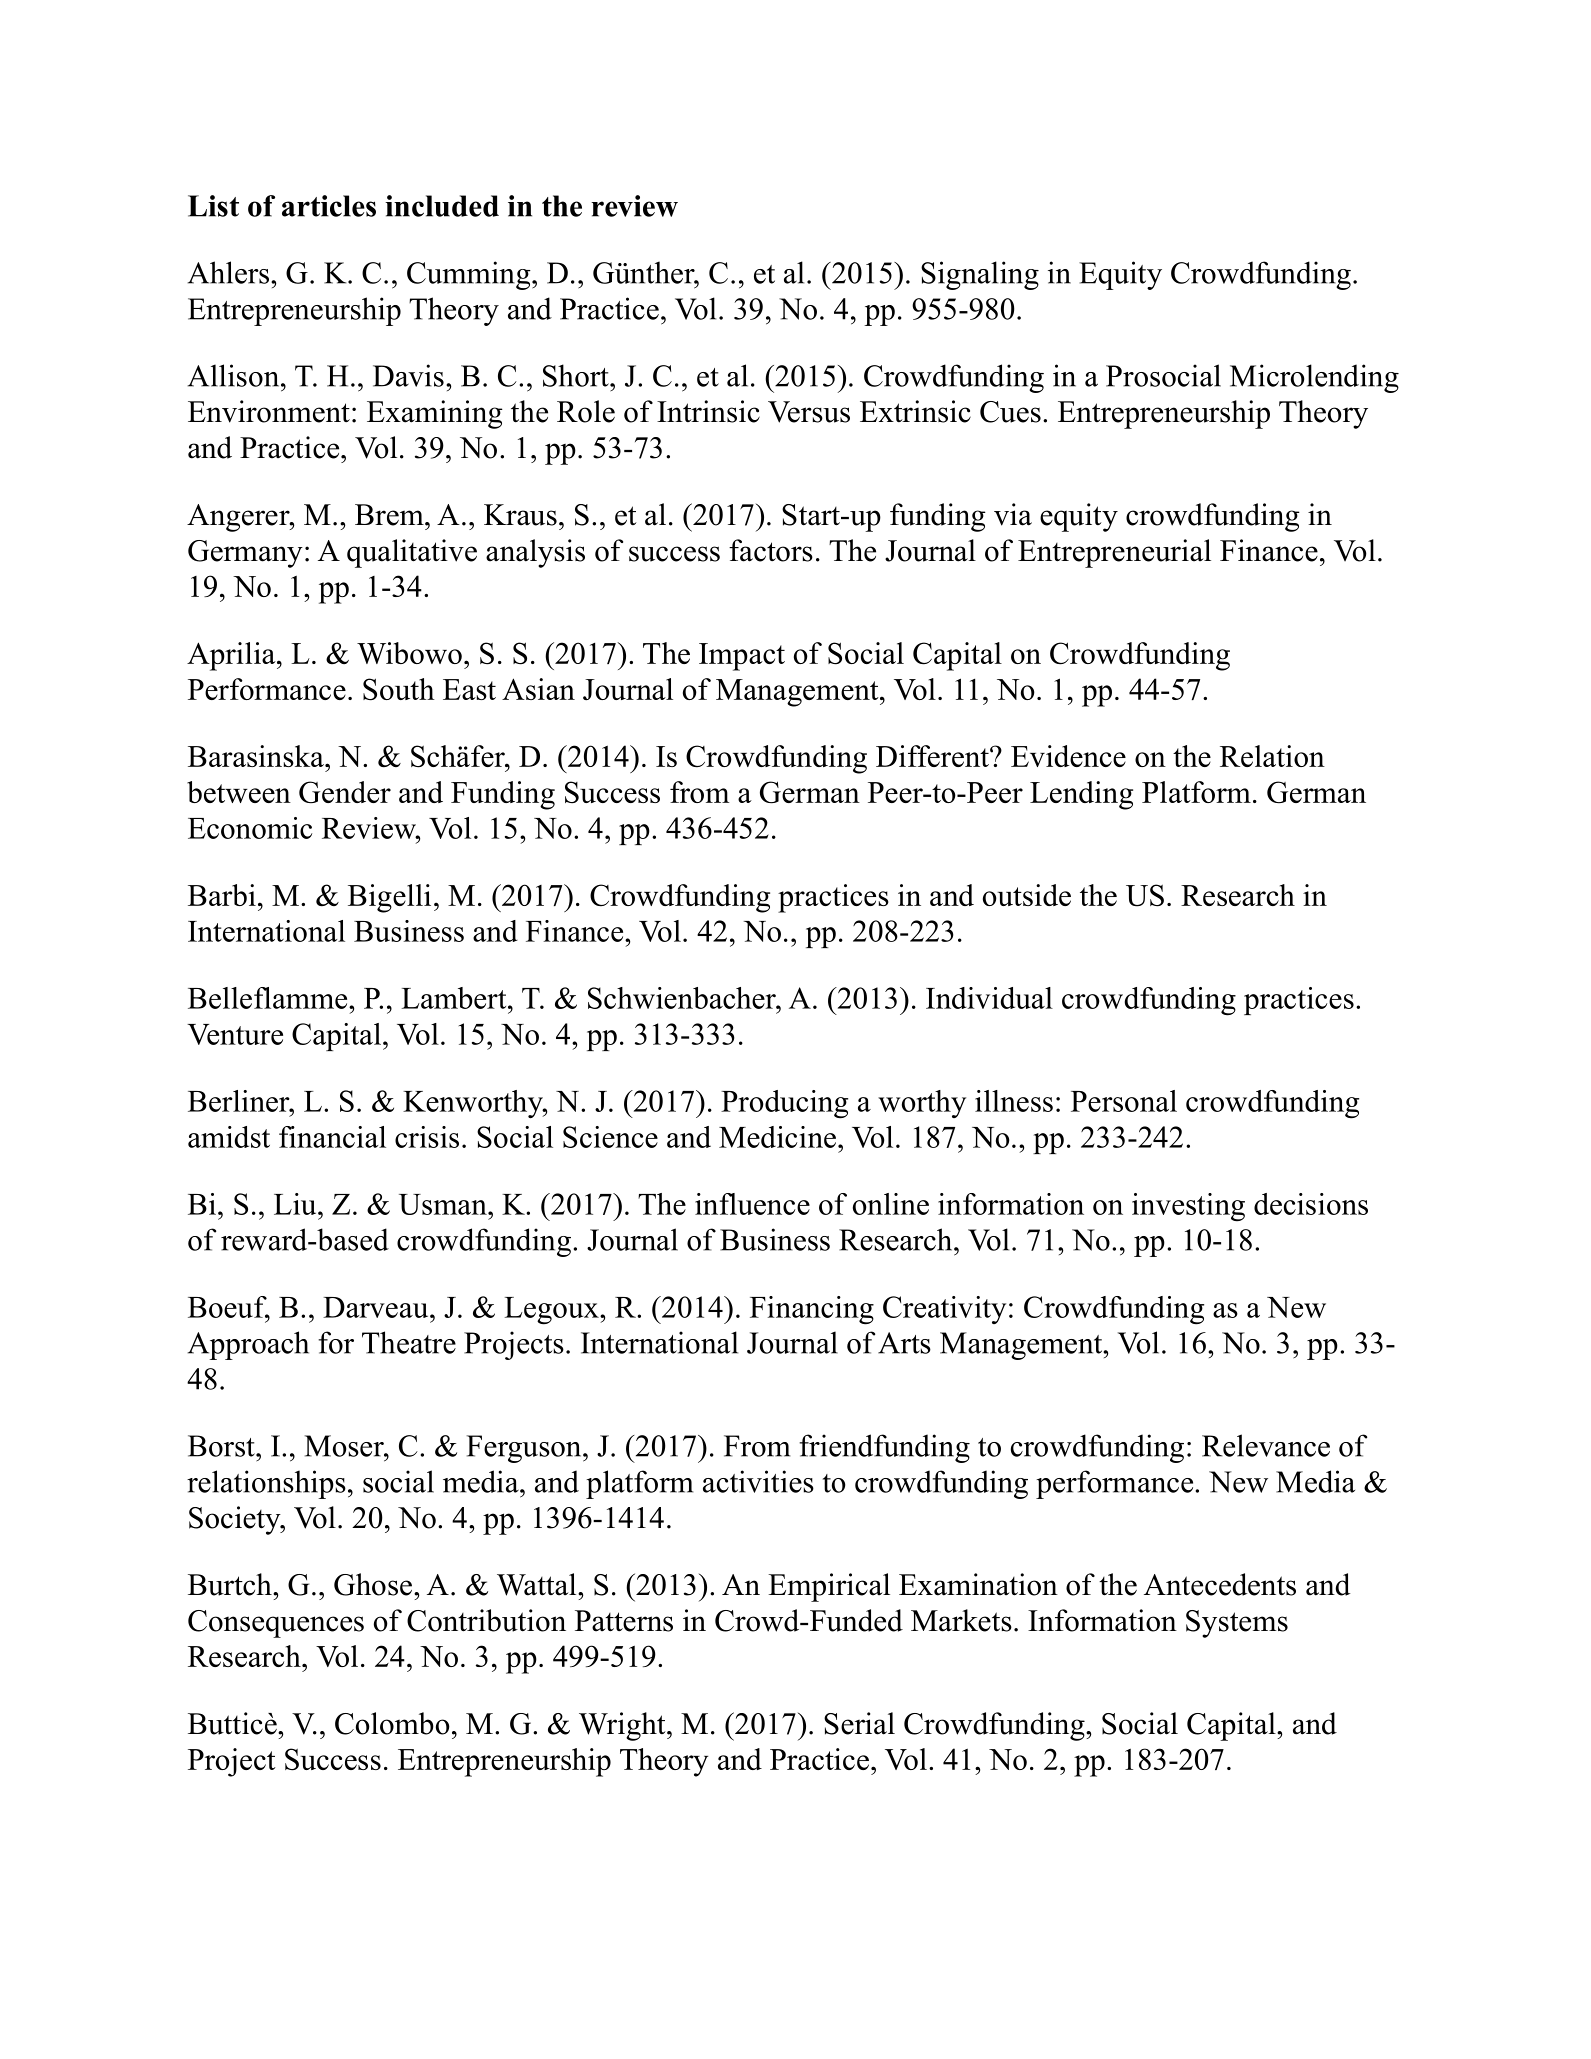 This page has width=1591, height=2059. What do you see at coordinates (1237, 1624) in the page?
I see `Systems` at bounding box center [1237, 1624].
